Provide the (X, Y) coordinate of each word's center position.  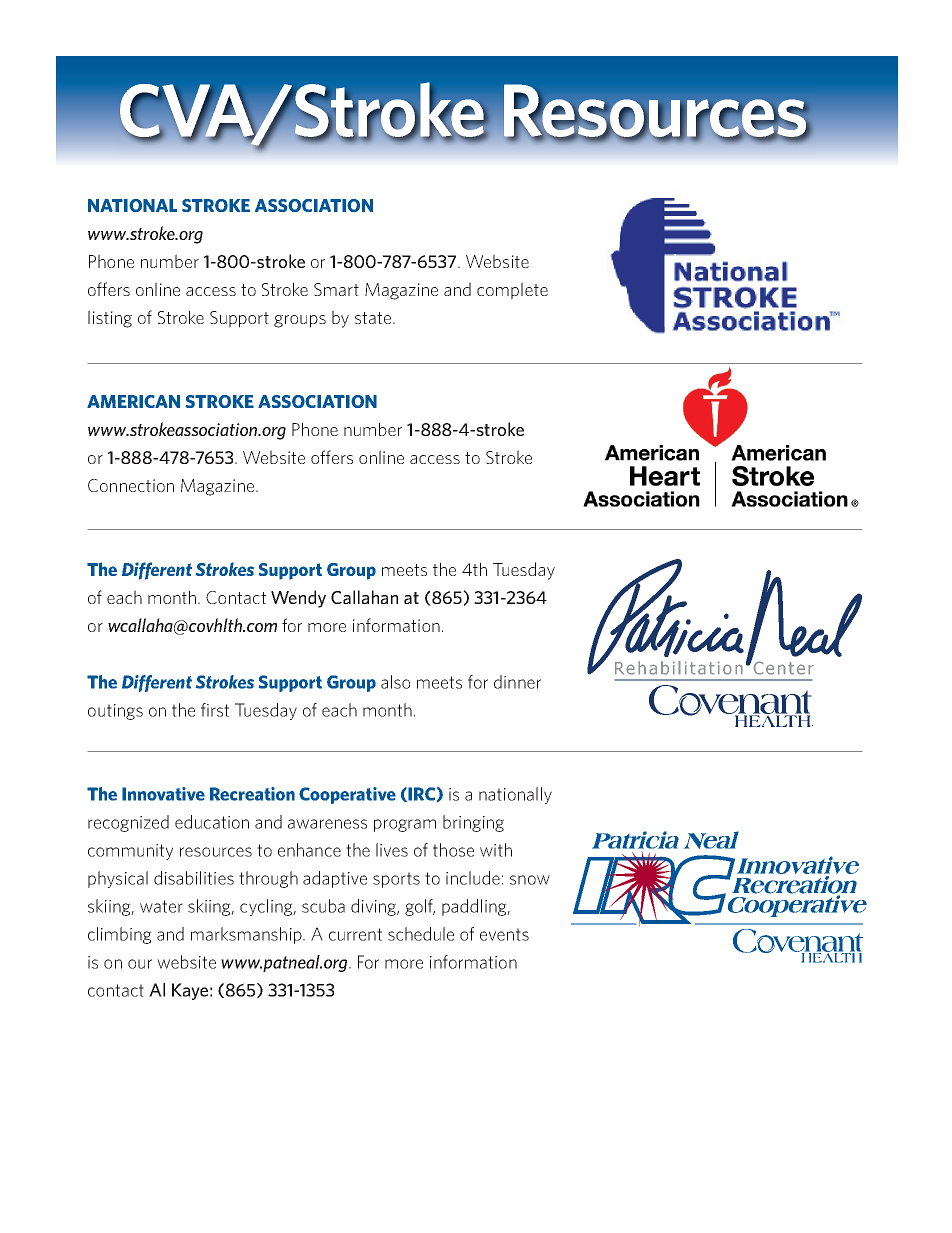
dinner (517, 682)
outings (115, 712)
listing (110, 319)
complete (512, 291)
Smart (336, 289)
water (161, 906)
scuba (323, 906)
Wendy (298, 599)
